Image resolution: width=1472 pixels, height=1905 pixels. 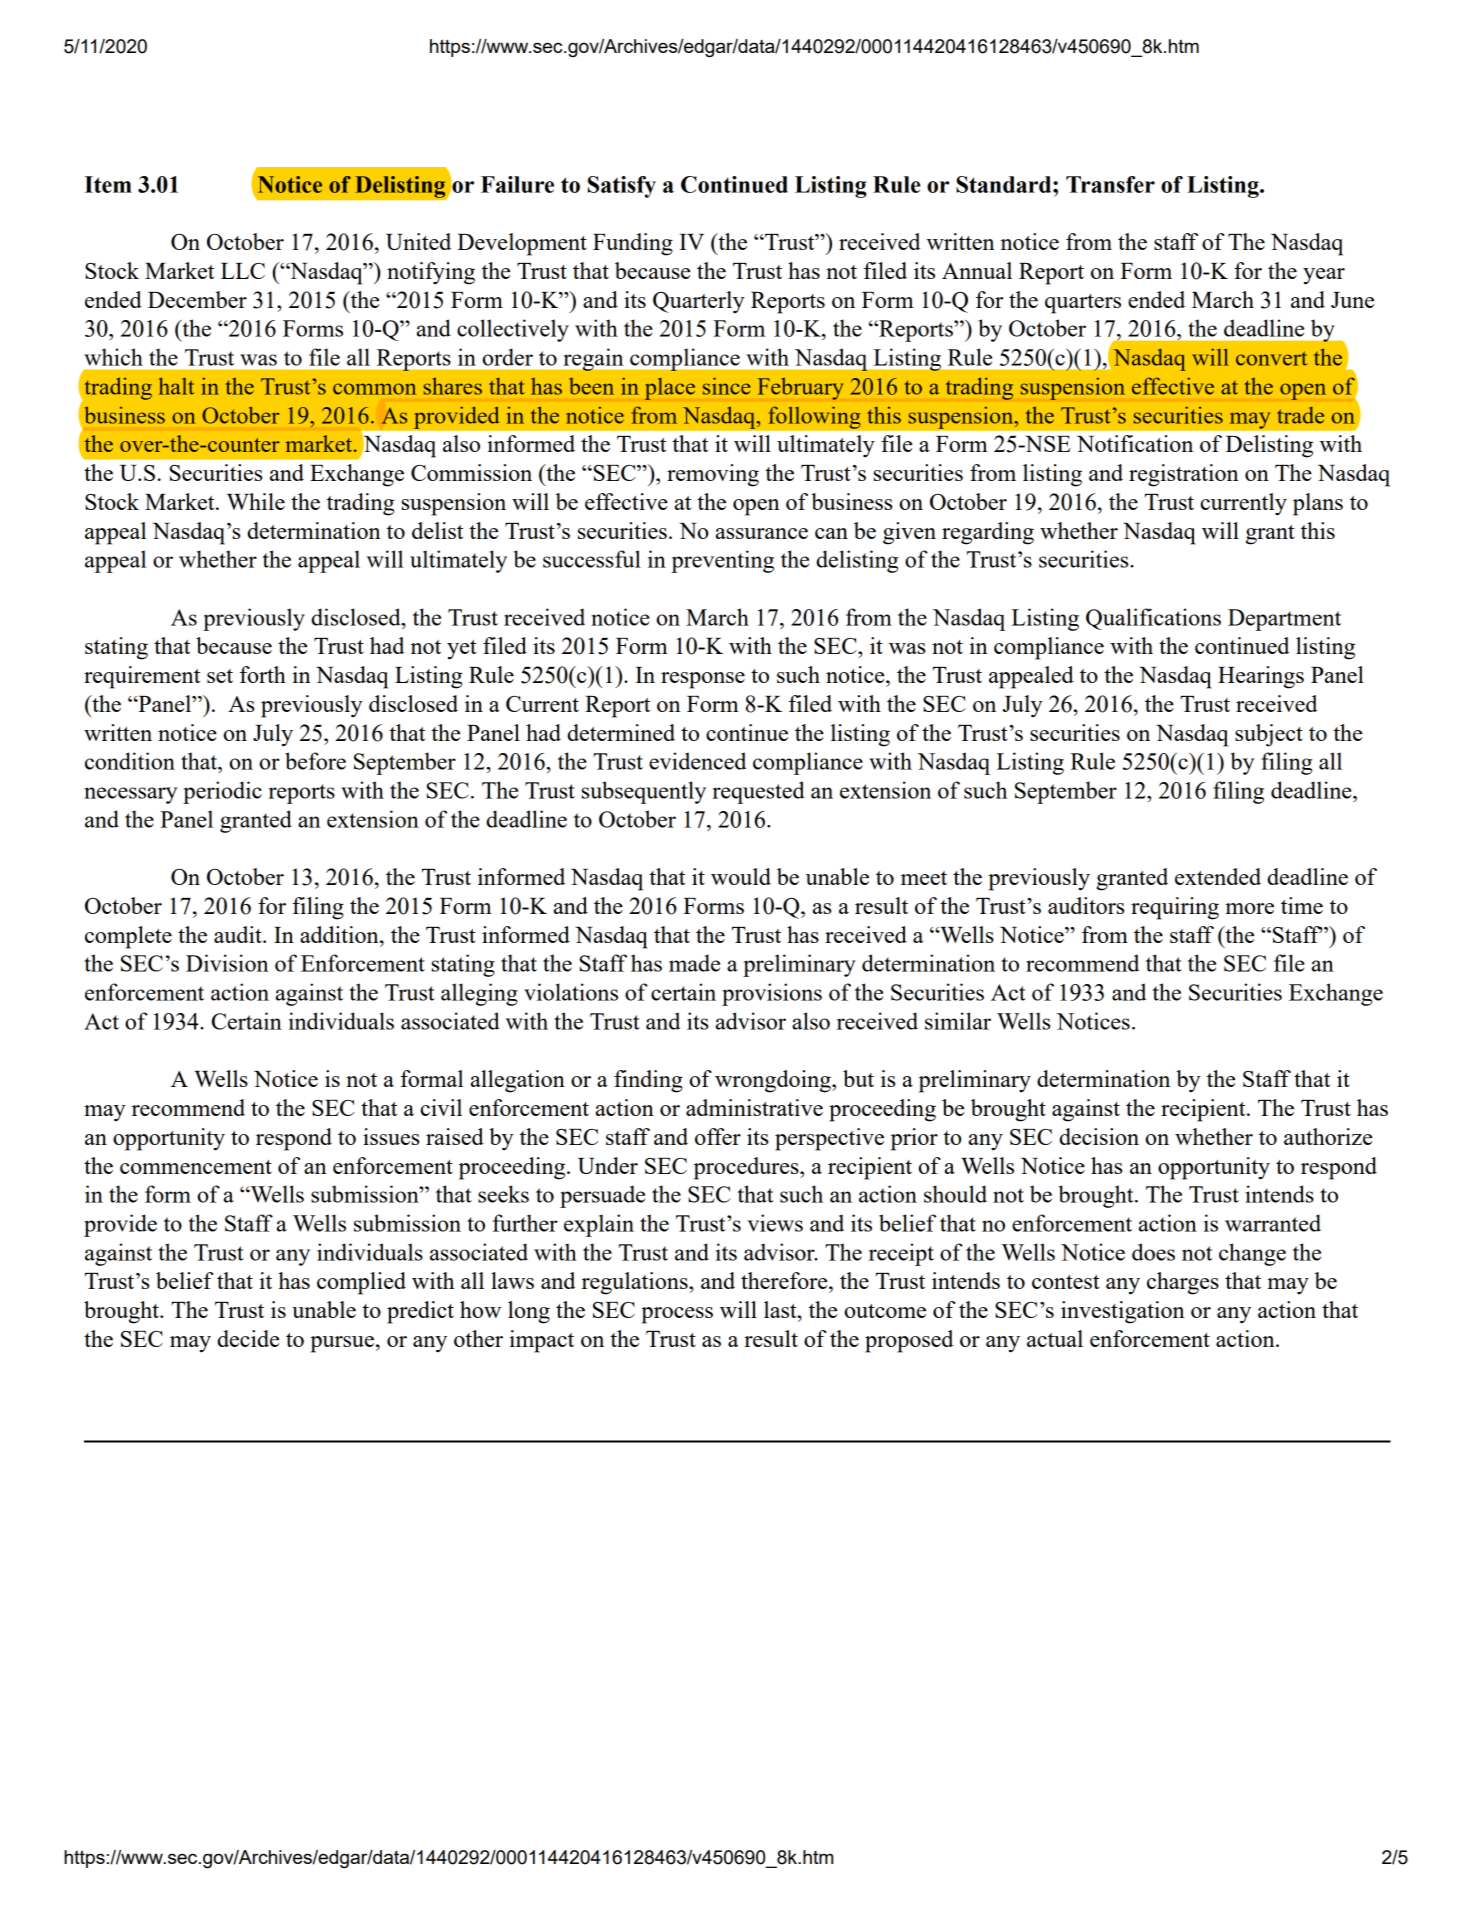 What do you see at coordinates (248, 1338) in the document?
I see `decide` at bounding box center [248, 1338].
